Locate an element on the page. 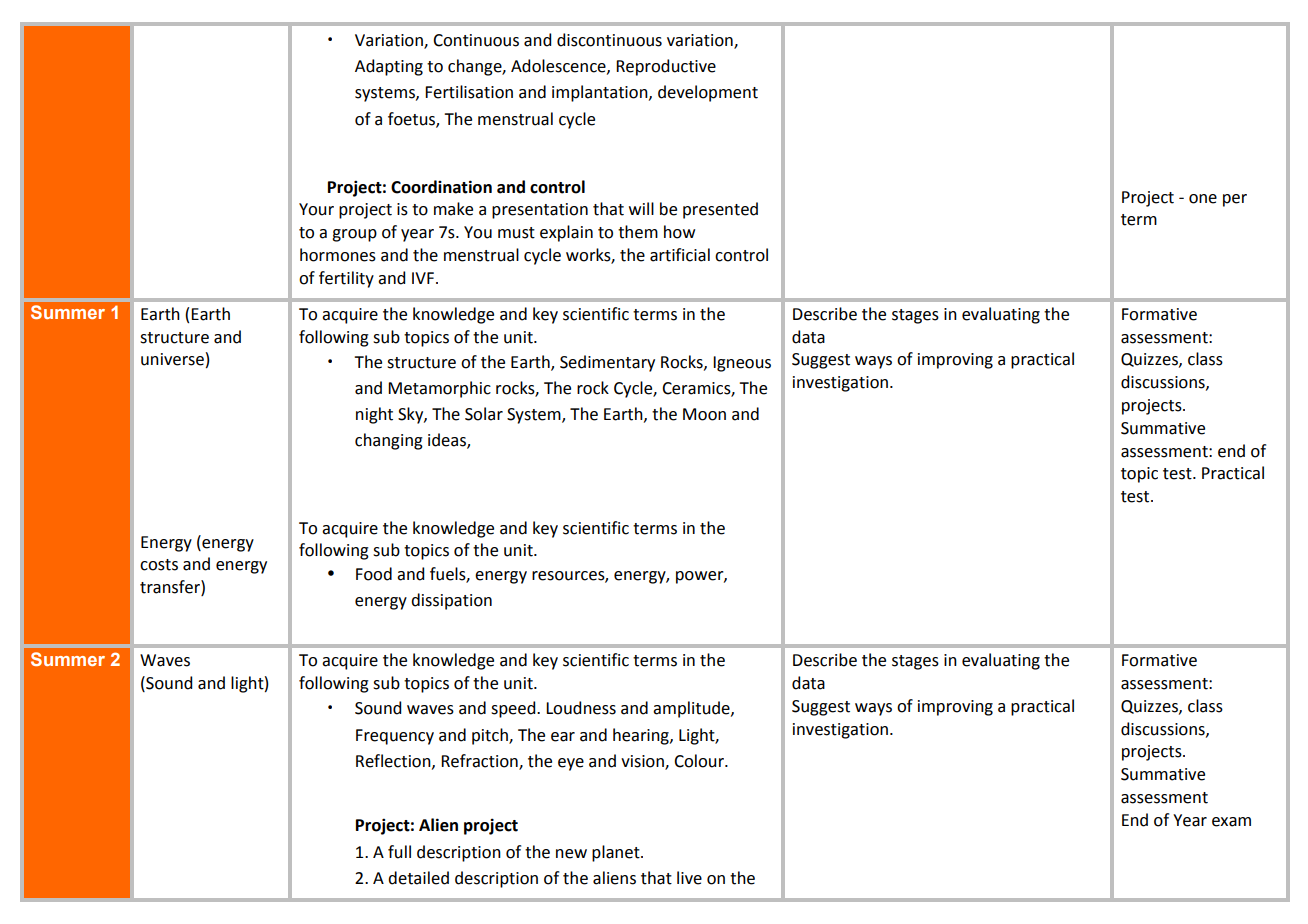  Igneous is located at coordinates (742, 364).
